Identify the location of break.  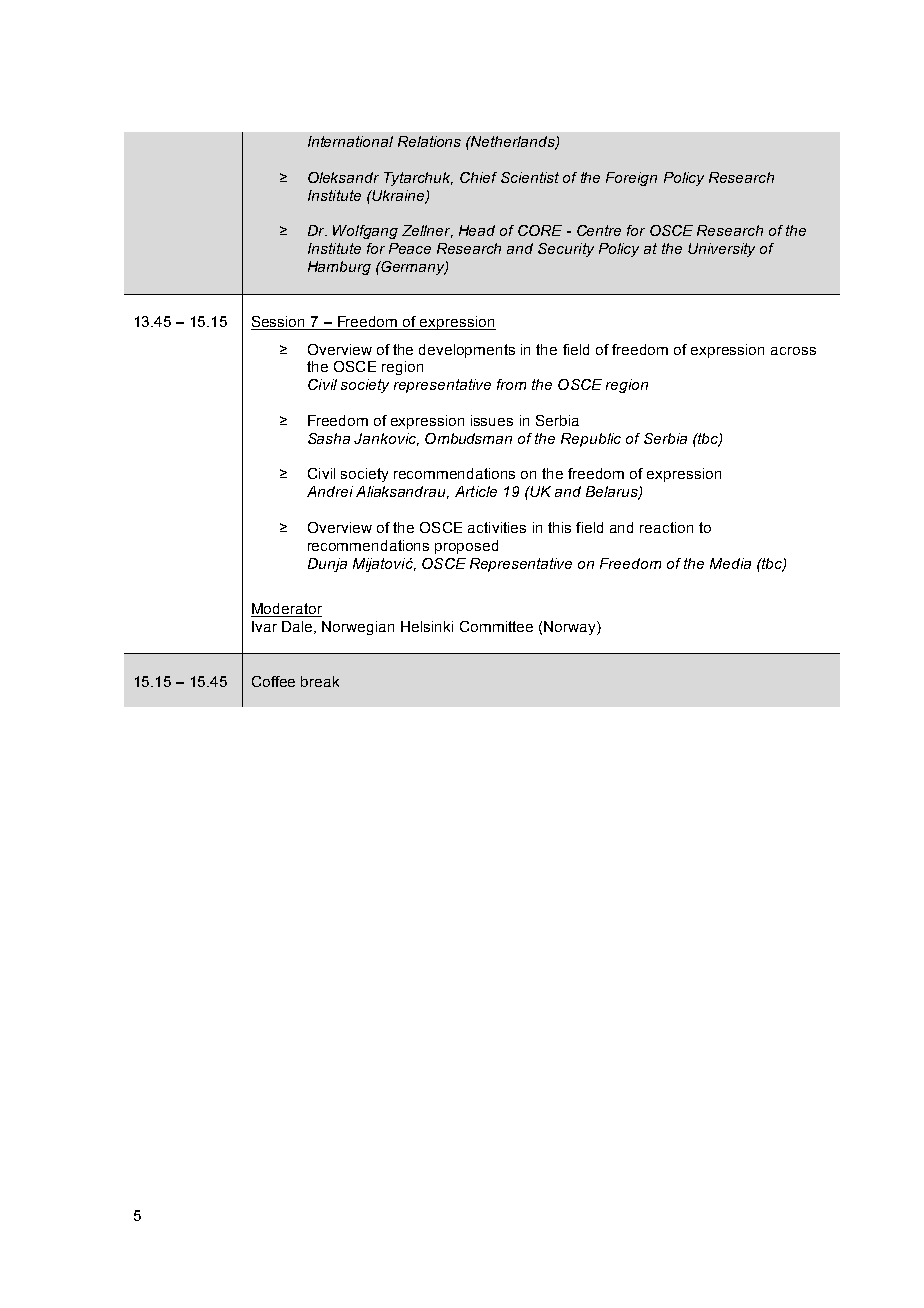
(320, 681).
